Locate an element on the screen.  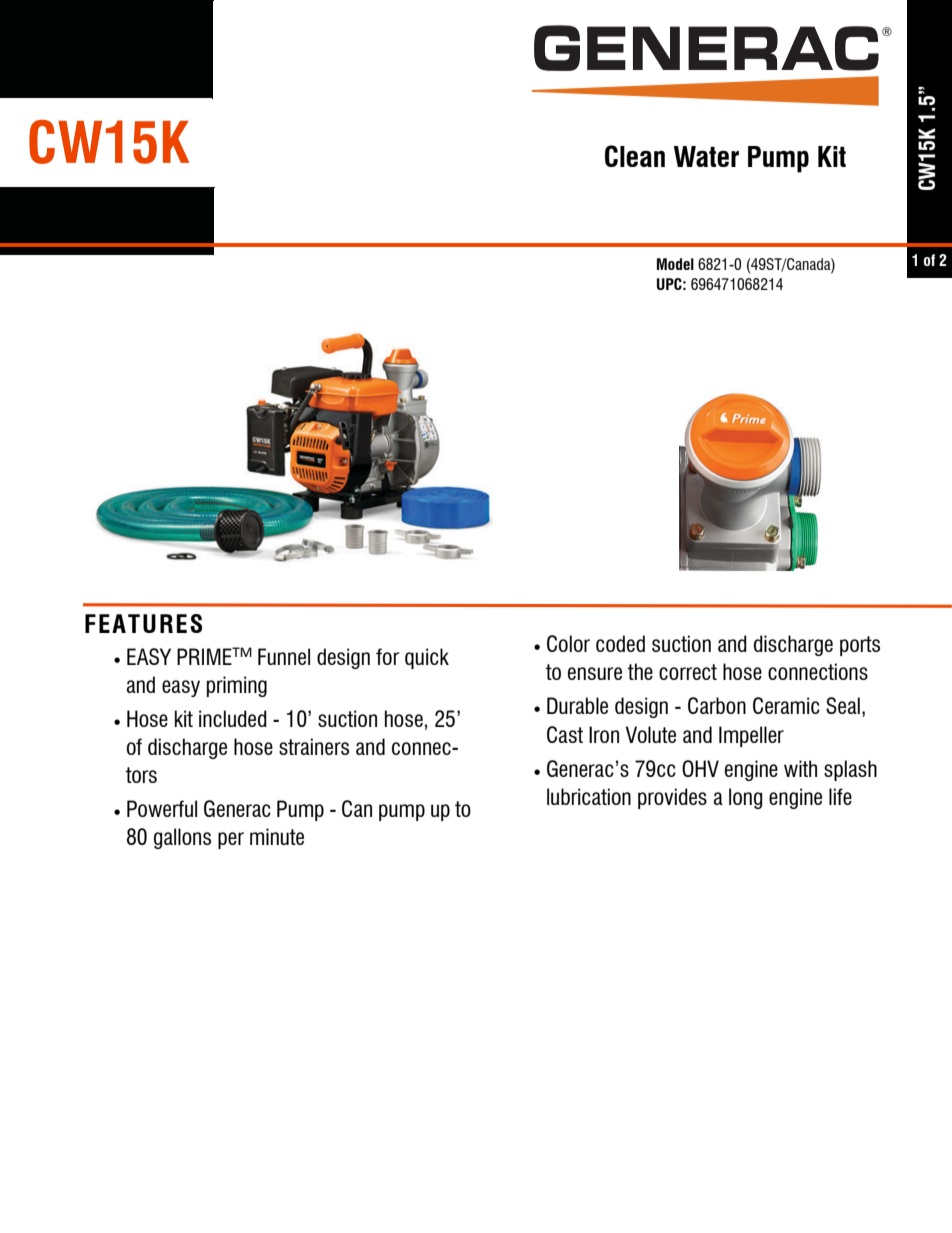
Clean is located at coordinates (635, 156).
